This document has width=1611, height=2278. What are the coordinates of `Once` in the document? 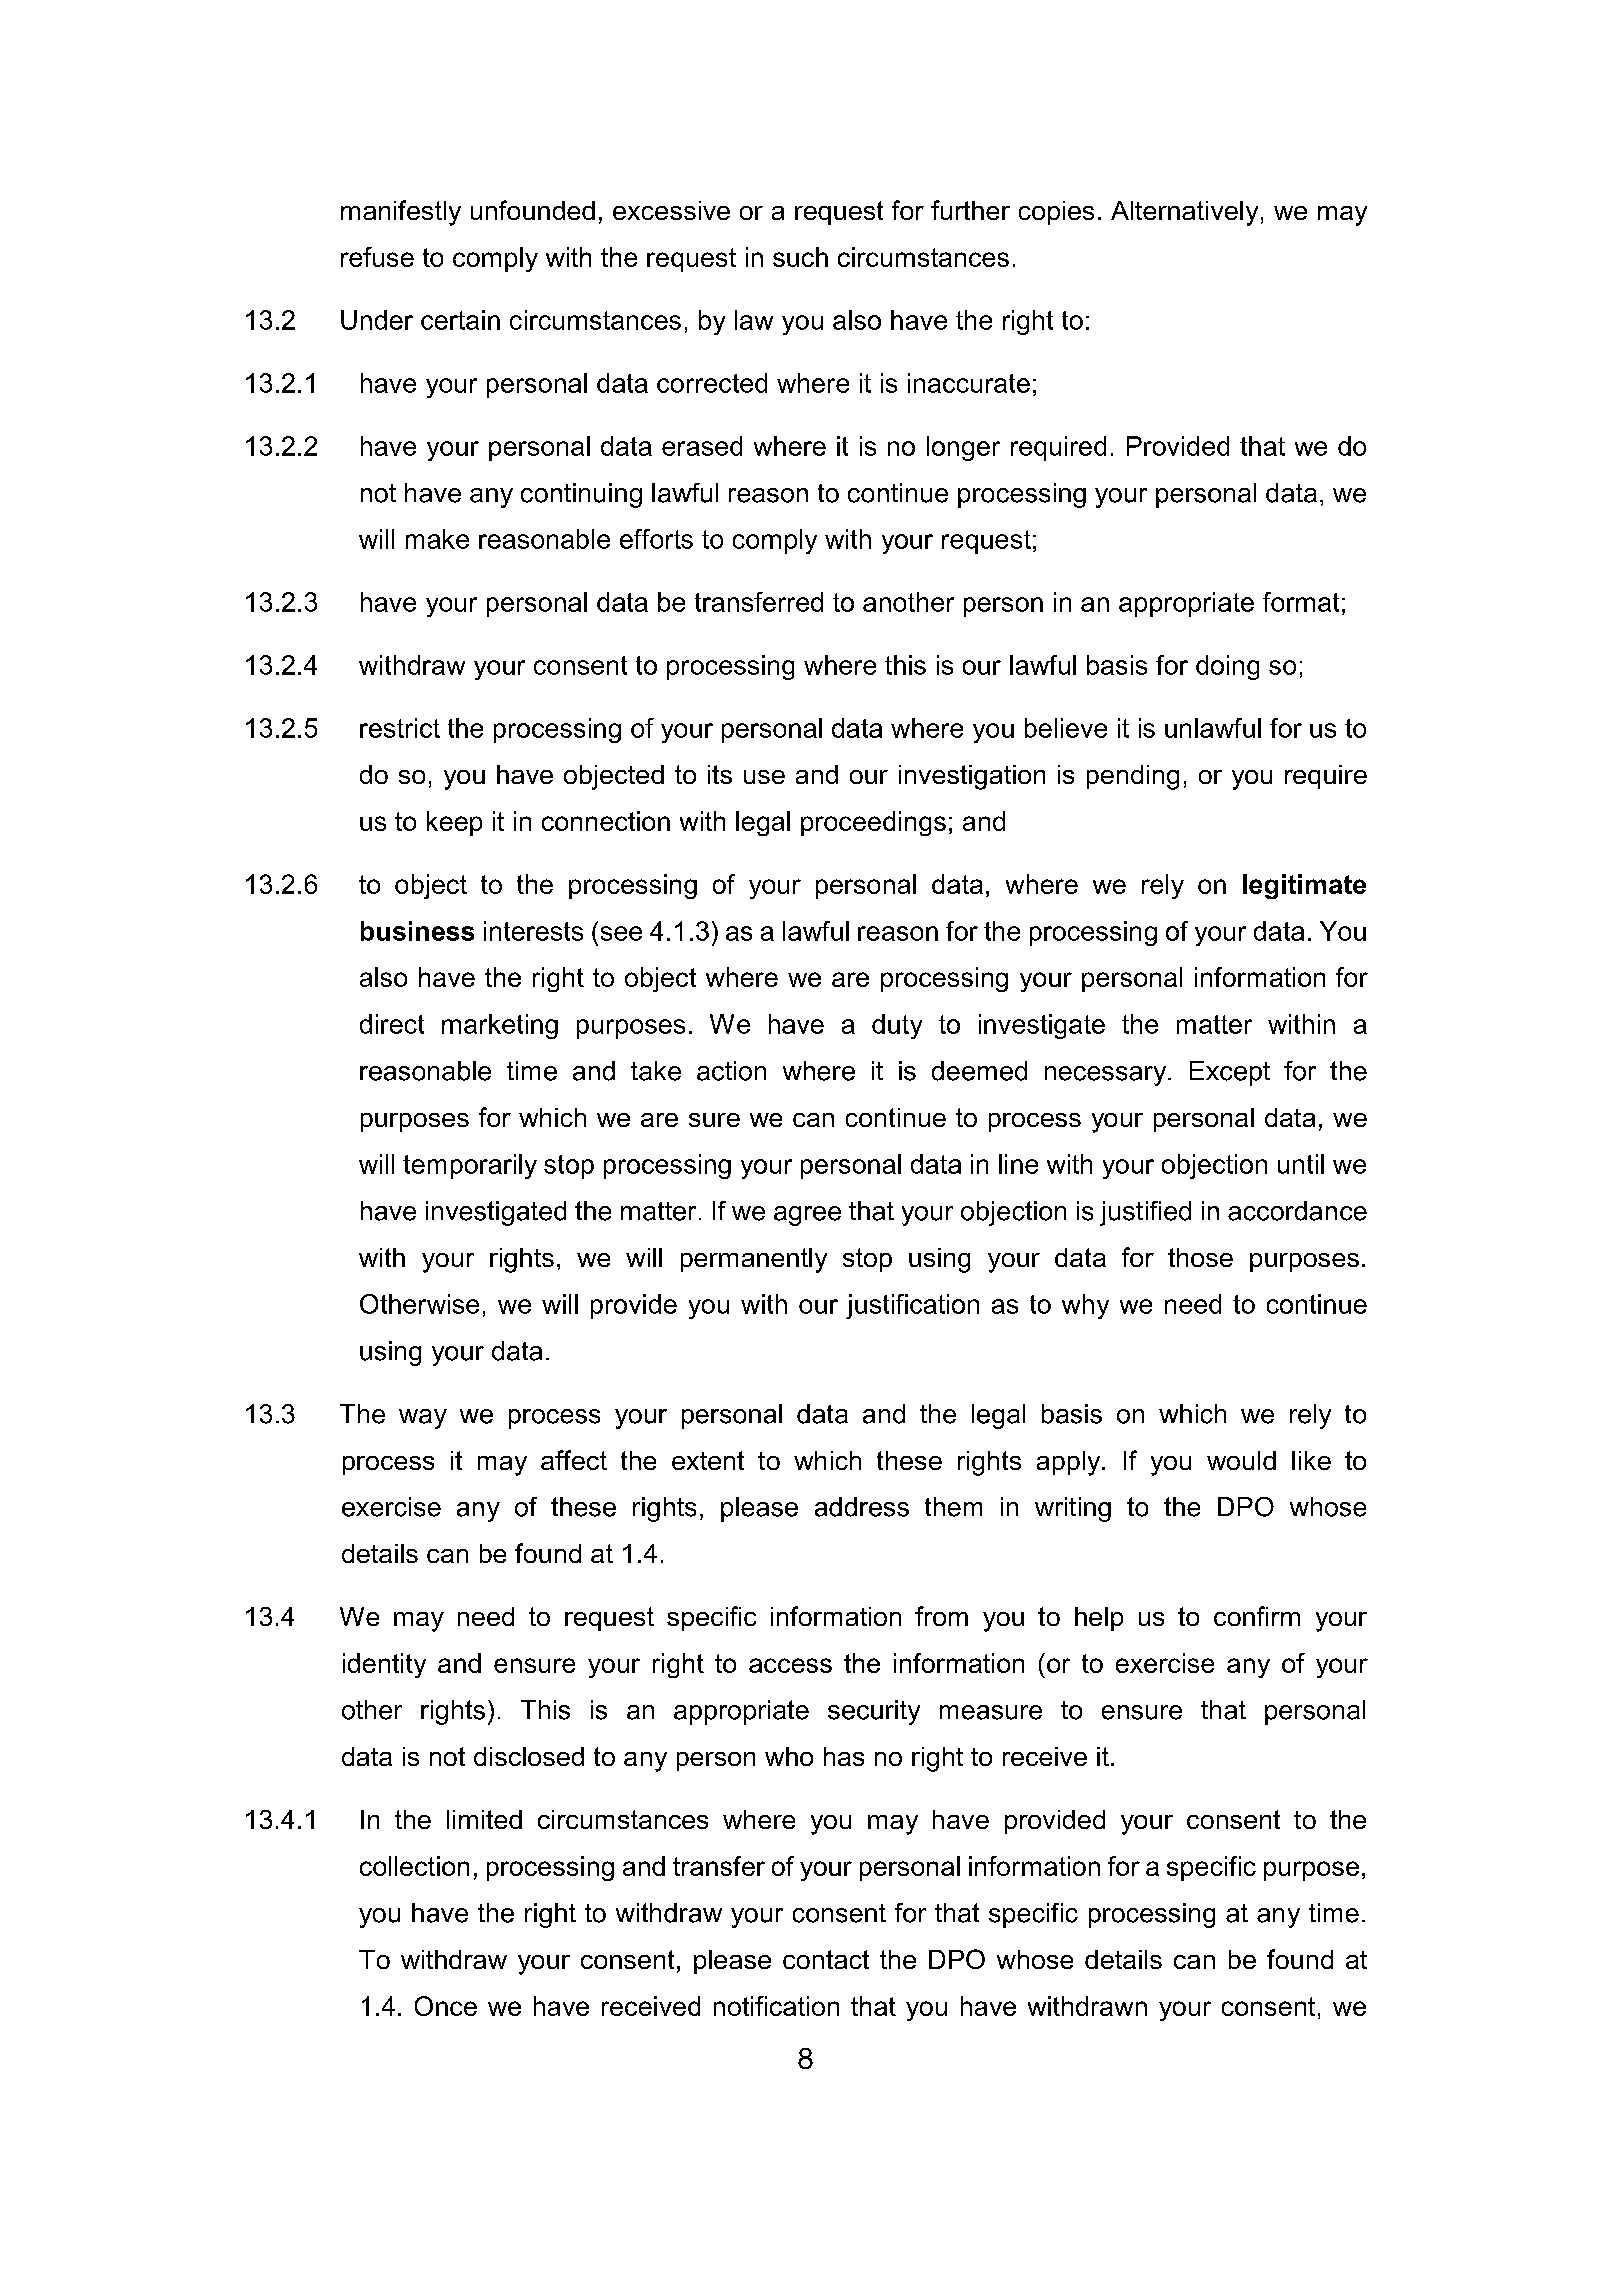 It's located at (446, 2006).
